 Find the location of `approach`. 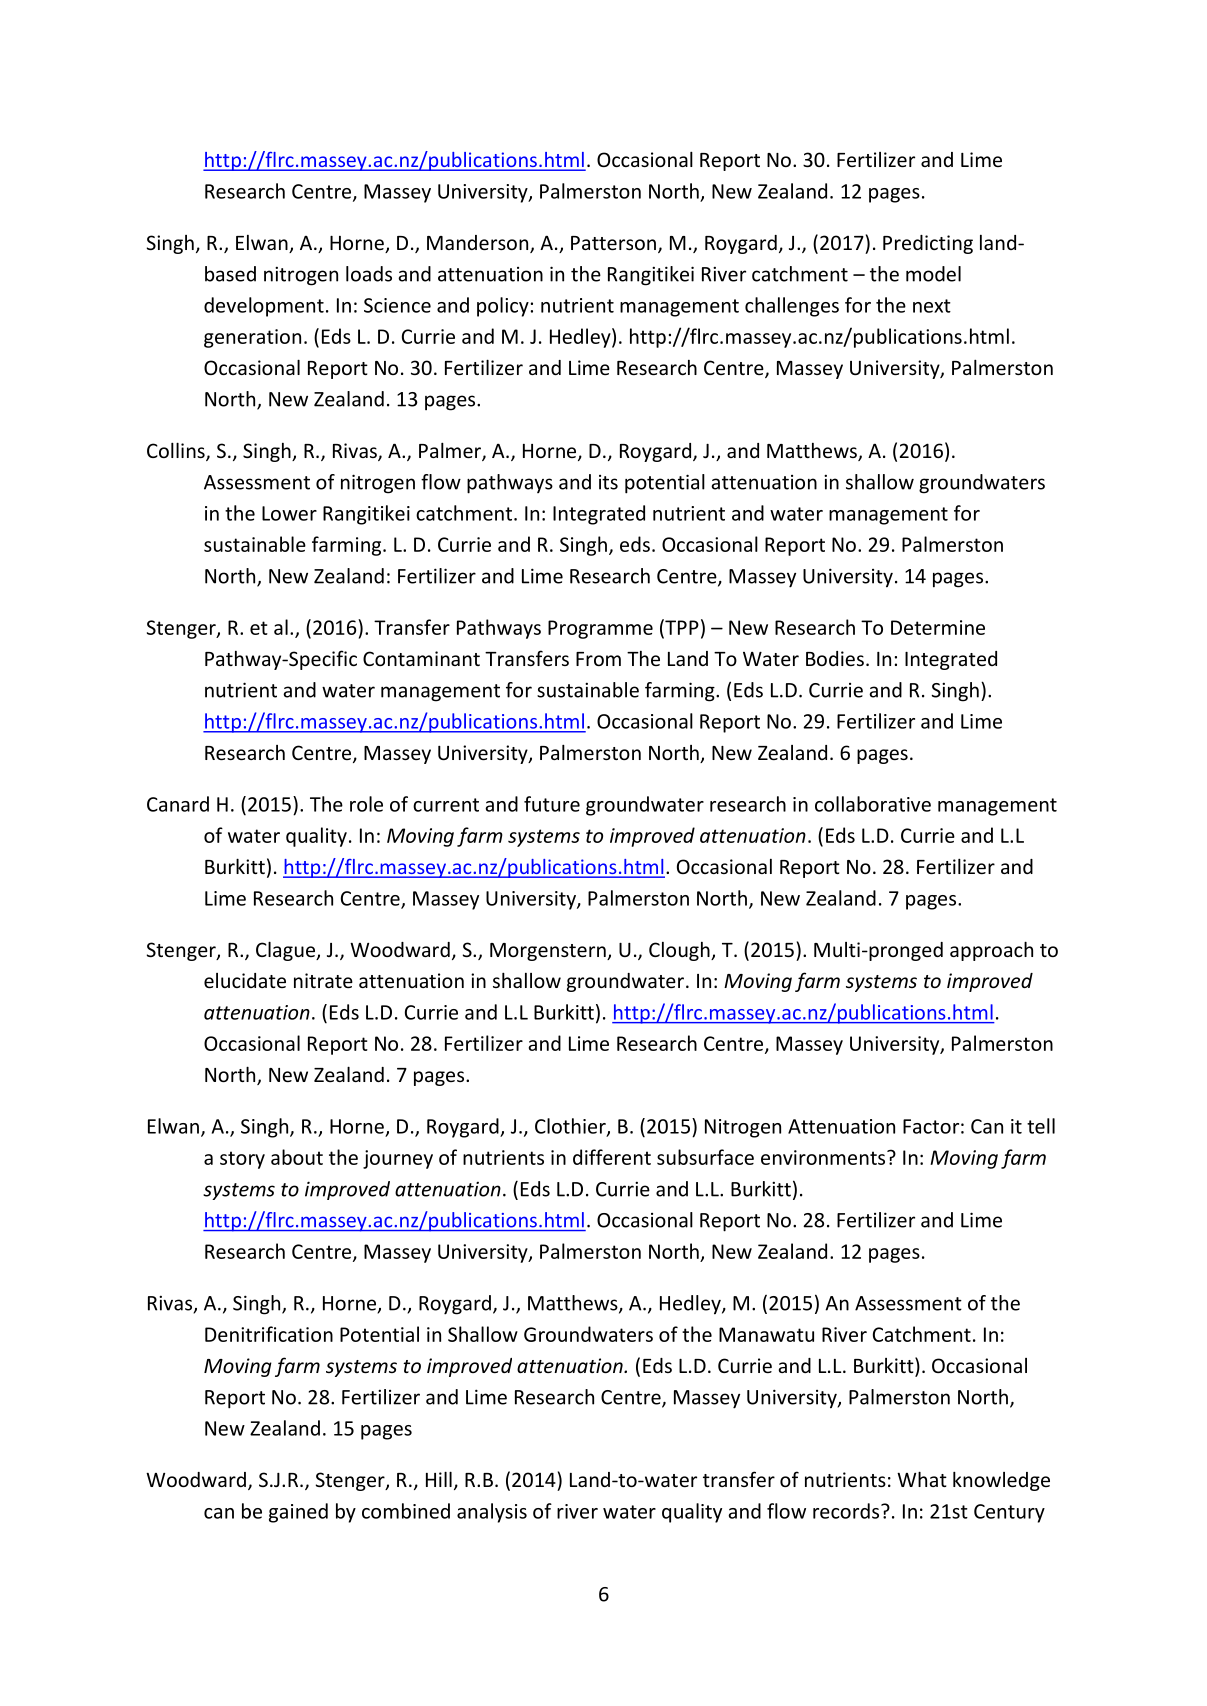

approach is located at coordinates (991, 951).
